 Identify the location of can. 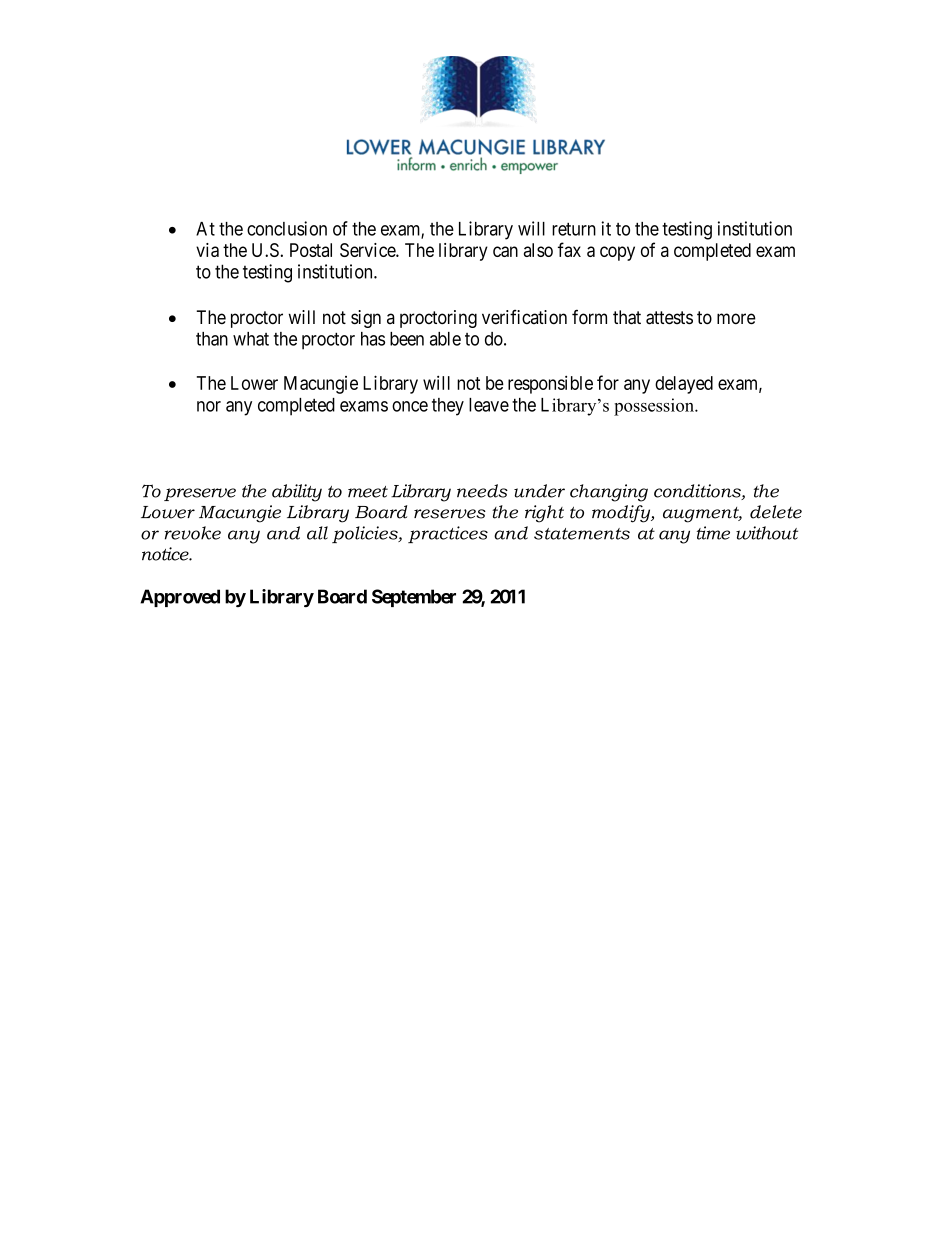
(505, 251).
